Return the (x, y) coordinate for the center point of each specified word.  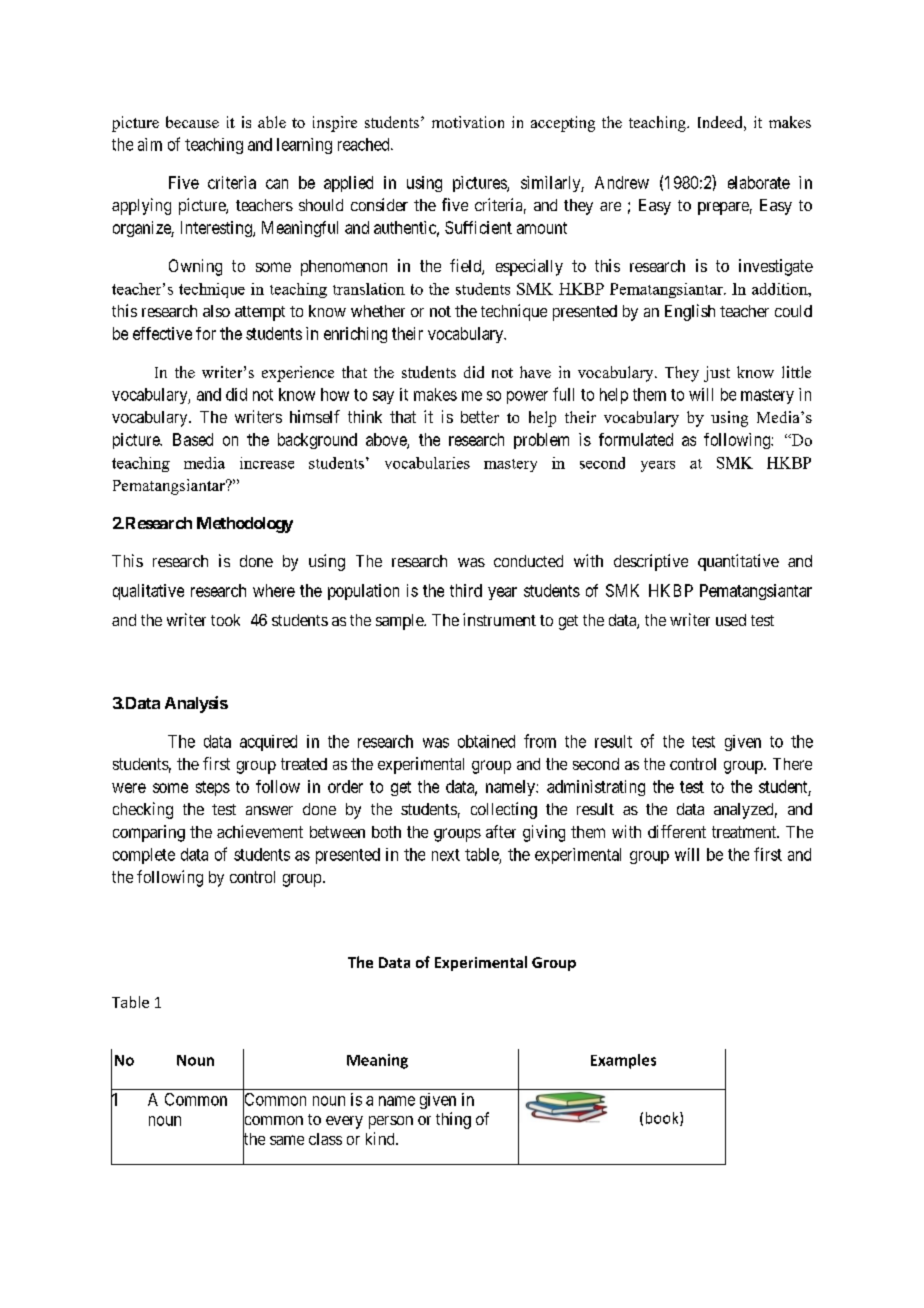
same (287, 1140)
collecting (504, 810)
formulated (636, 439)
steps (213, 788)
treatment (745, 832)
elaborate (759, 182)
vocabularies (427, 463)
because (192, 122)
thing (453, 1120)
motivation (468, 122)
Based (193, 439)
